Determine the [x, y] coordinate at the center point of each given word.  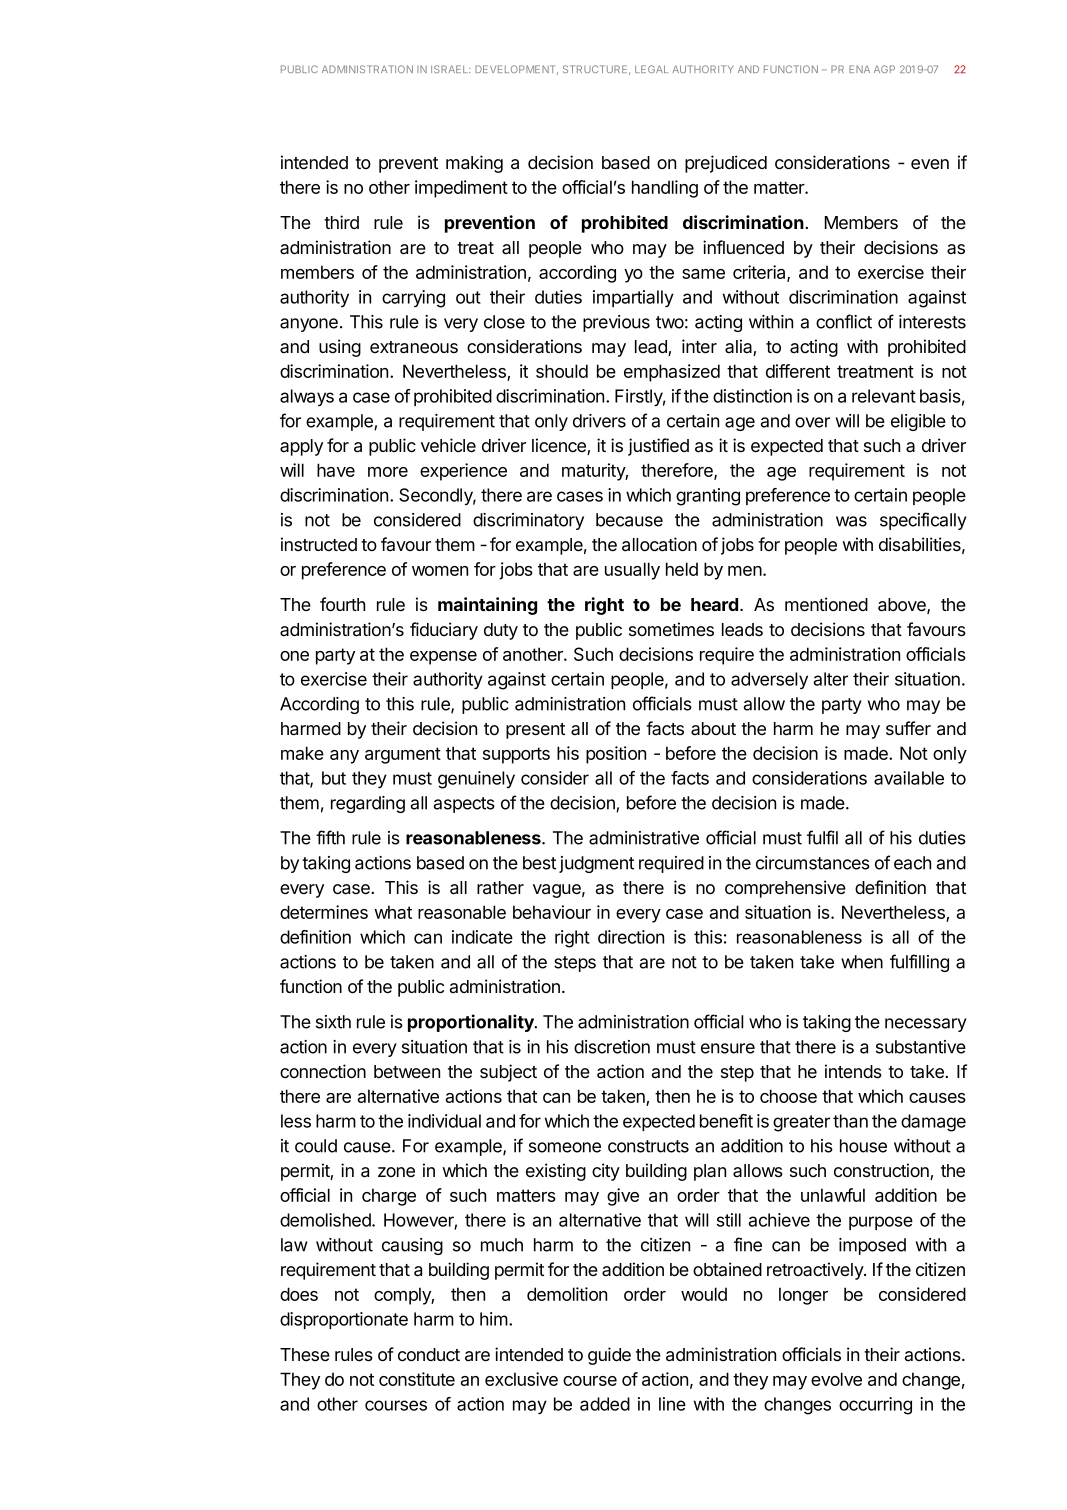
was [851, 521]
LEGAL [651, 69]
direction [631, 937]
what [393, 912]
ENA [859, 69]
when [862, 962]
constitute [417, 1379]
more [388, 472]
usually [632, 571]
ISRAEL [450, 69]
